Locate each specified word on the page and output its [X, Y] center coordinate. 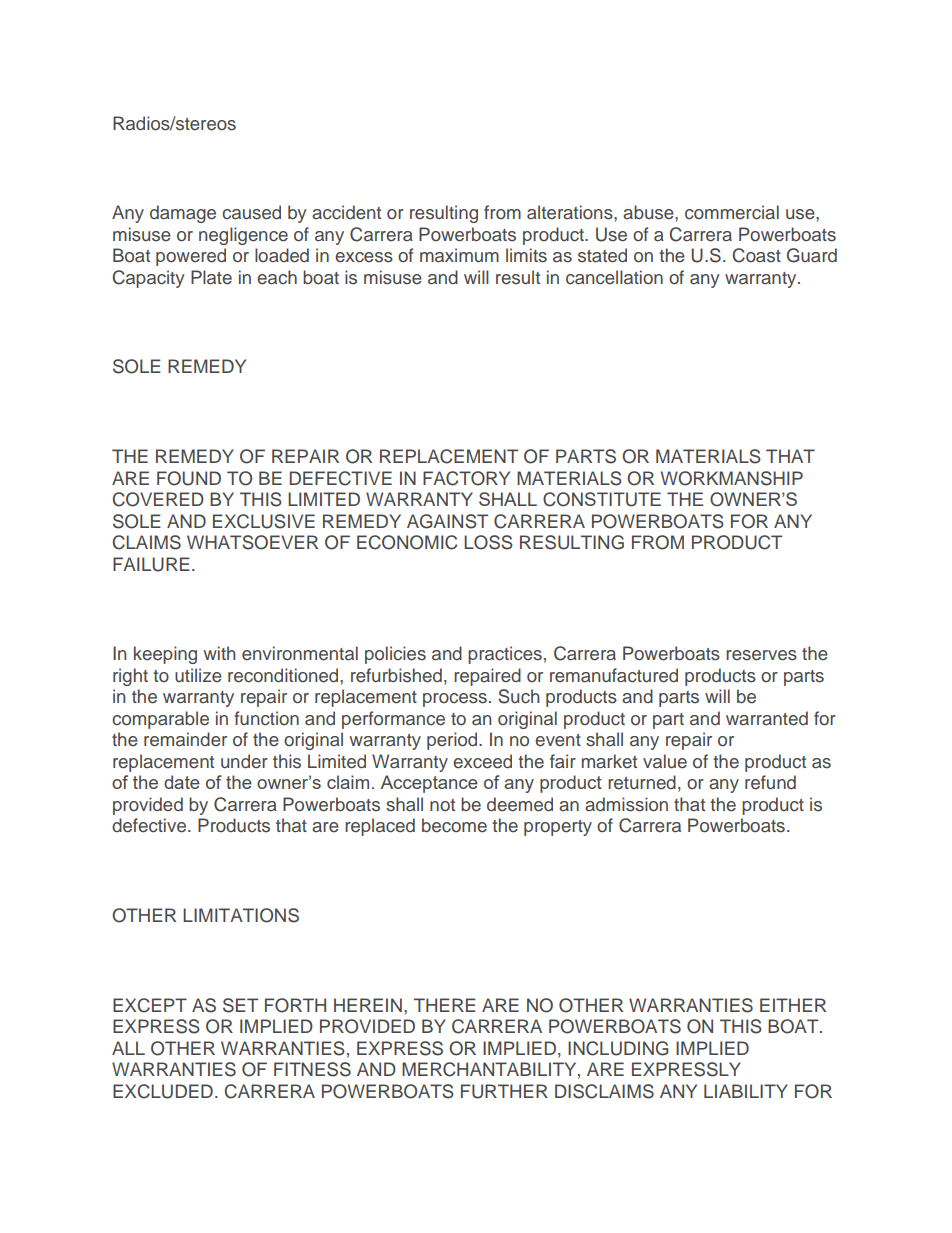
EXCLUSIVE [264, 521]
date [182, 782]
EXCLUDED [163, 1091]
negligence [243, 236]
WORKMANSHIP [732, 478]
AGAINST [447, 521]
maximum [459, 255]
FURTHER [504, 1091]
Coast [757, 255]
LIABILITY [746, 1091]
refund [770, 782]
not [442, 805]
